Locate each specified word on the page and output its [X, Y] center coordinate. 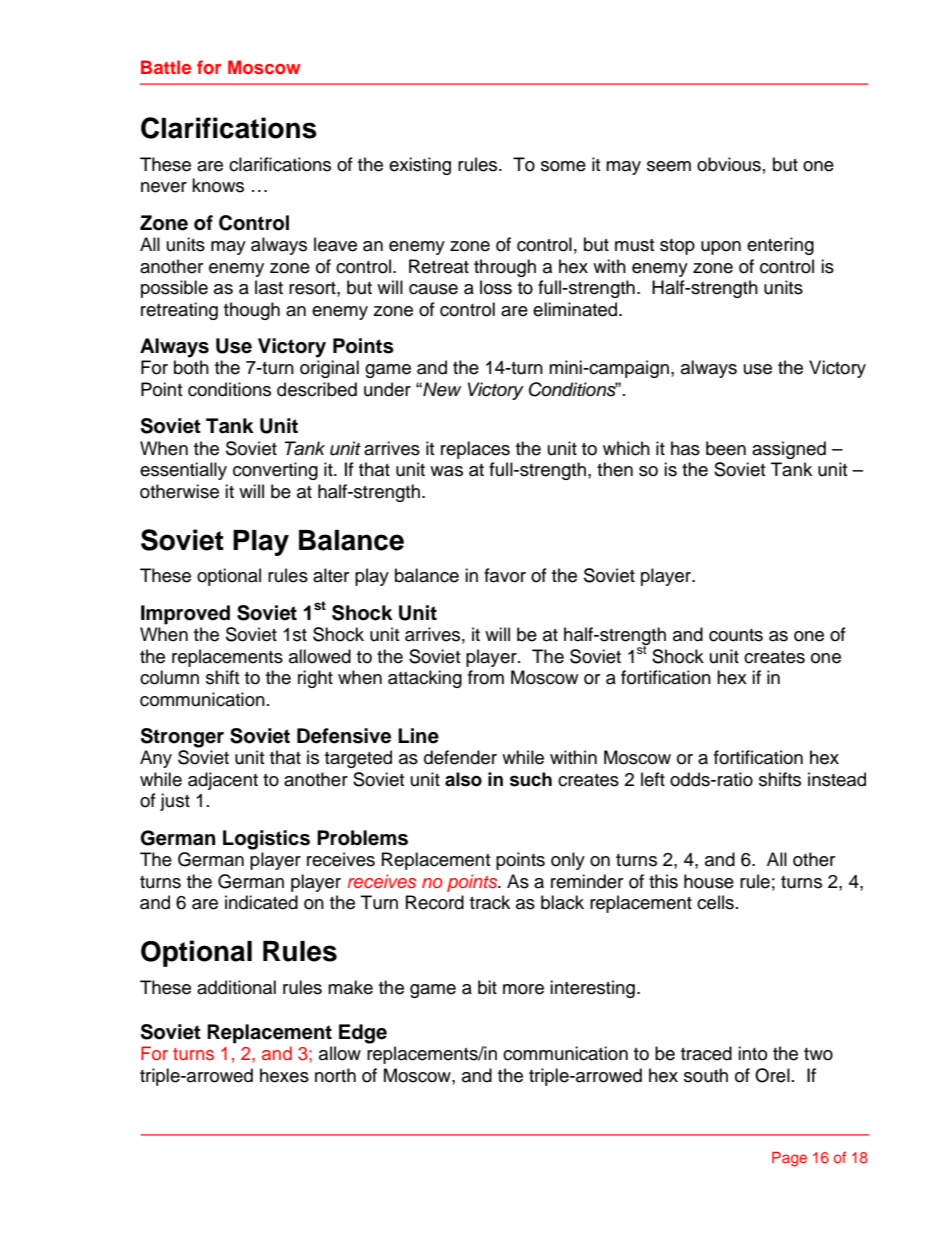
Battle [166, 67]
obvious [729, 164]
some [563, 166]
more [523, 989]
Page [789, 1159]
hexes [284, 1075]
